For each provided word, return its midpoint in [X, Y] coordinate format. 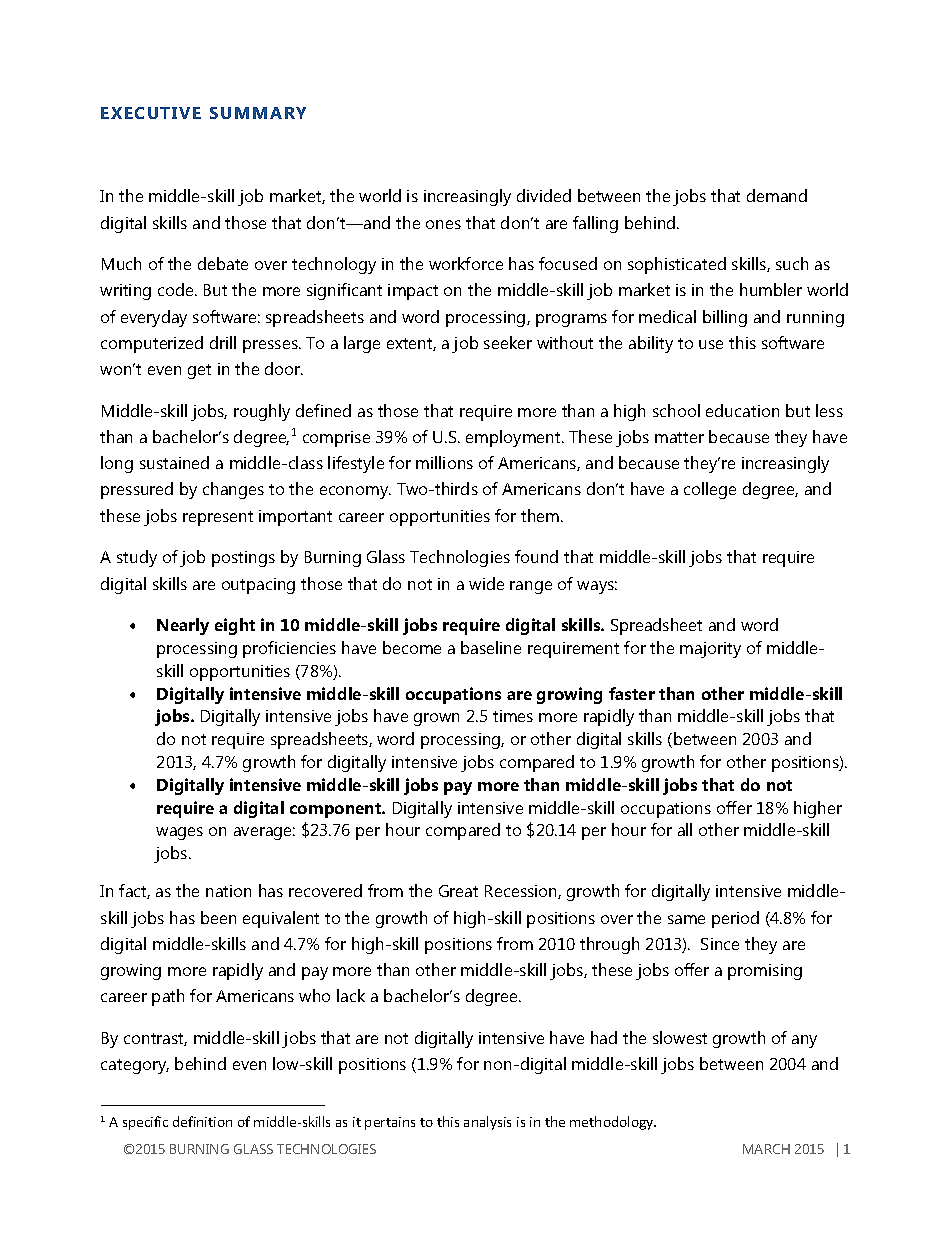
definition [202, 1121]
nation [228, 891]
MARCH [766, 1149]
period [735, 919]
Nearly [183, 626]
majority [710, 650]
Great [458, 891]
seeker [508, 342]
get [199, 371]
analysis [487, 1123]
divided [544, 195]
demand [777, 195]
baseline [491, 647]
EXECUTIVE [151, 113]
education [742, 410]
